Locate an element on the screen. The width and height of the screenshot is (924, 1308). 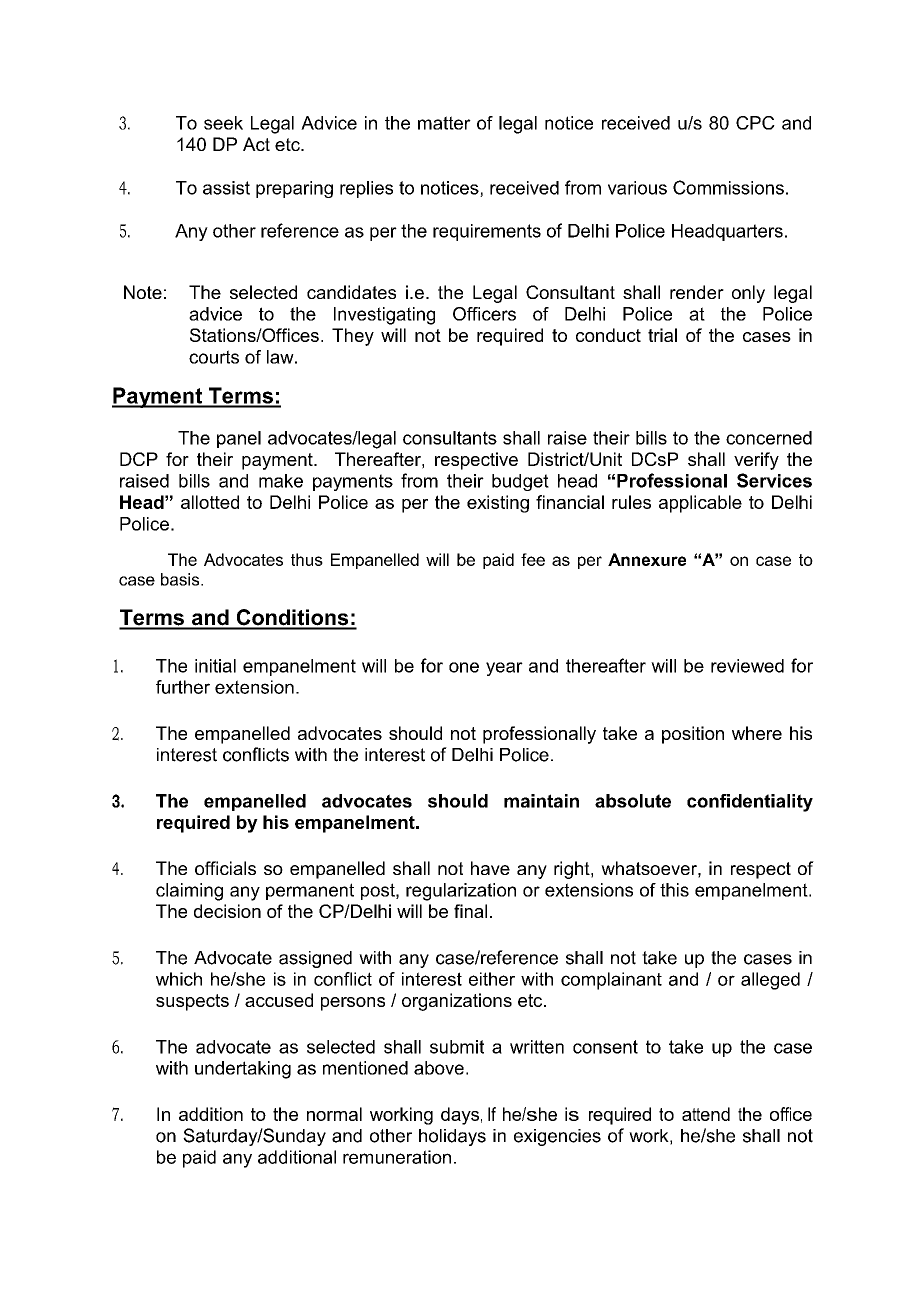
remuneration is located at coordinates (397, 1157).
